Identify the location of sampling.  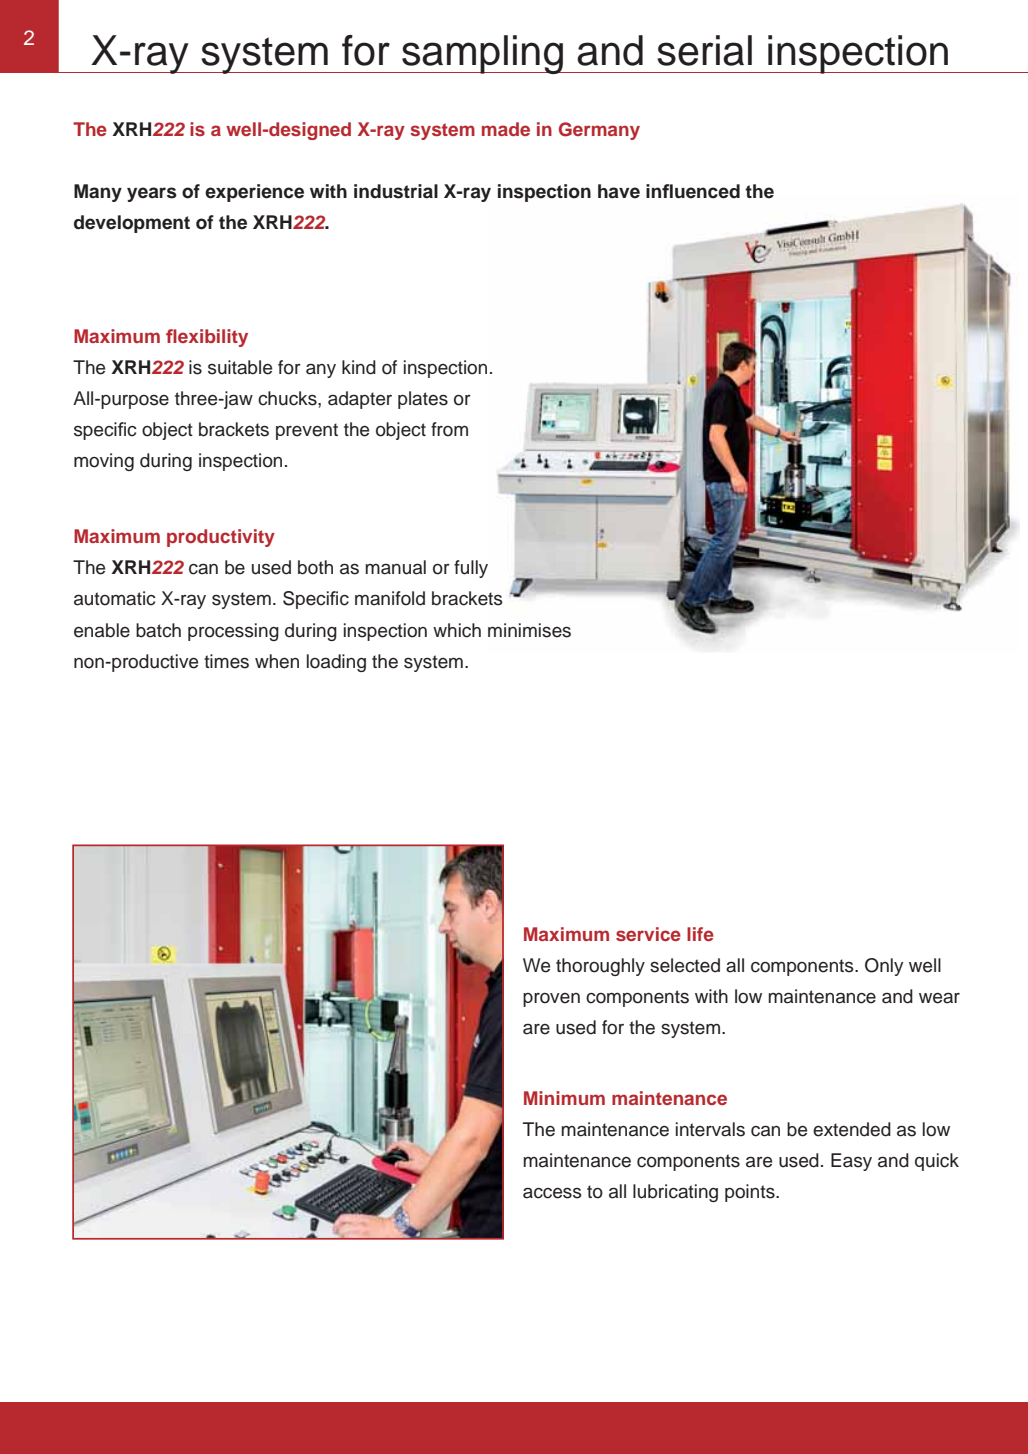
(482, 54).
